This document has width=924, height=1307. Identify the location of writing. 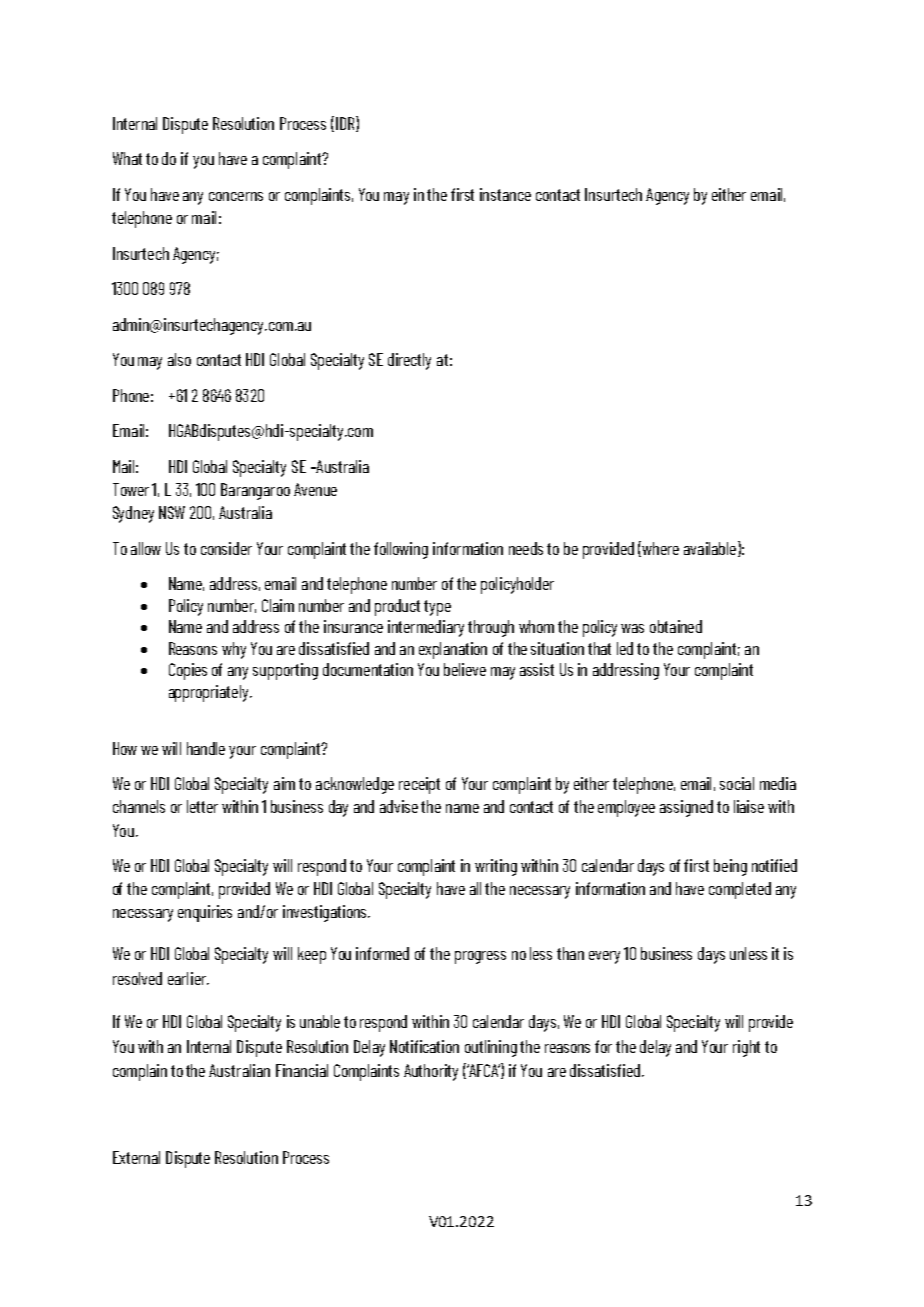
(496, 867).
